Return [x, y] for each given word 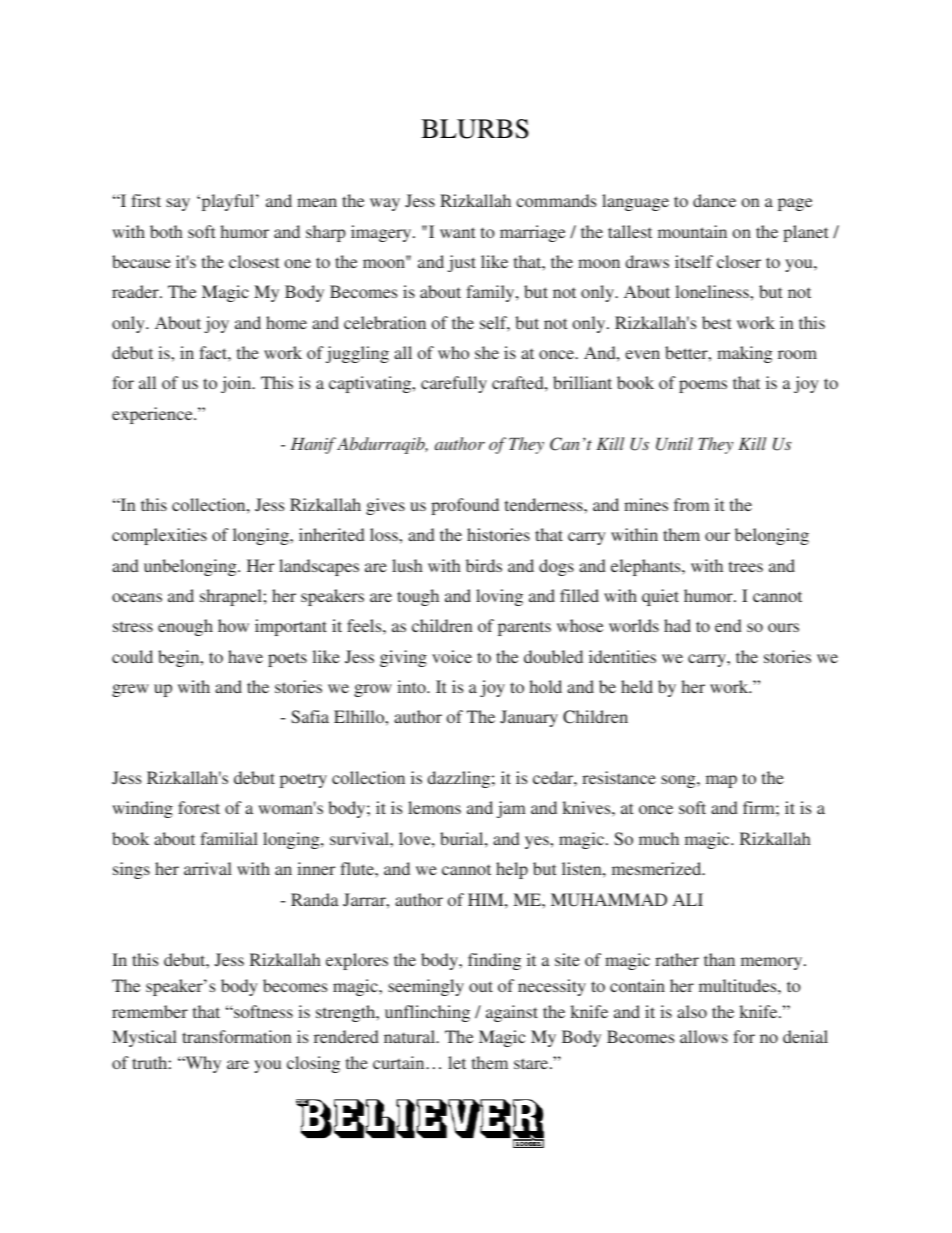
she [487, 352]
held [637, 686]
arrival [208, 868]
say [178, 204]
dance [714, 200]
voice [452, 656]
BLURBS [475, 129]
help [512, 870]
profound [465, 506]
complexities [159, 536]
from [692, 504]
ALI [688, 899]
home [286, 322]
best [716, 322]
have [245, 656]
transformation [236, 1036]
